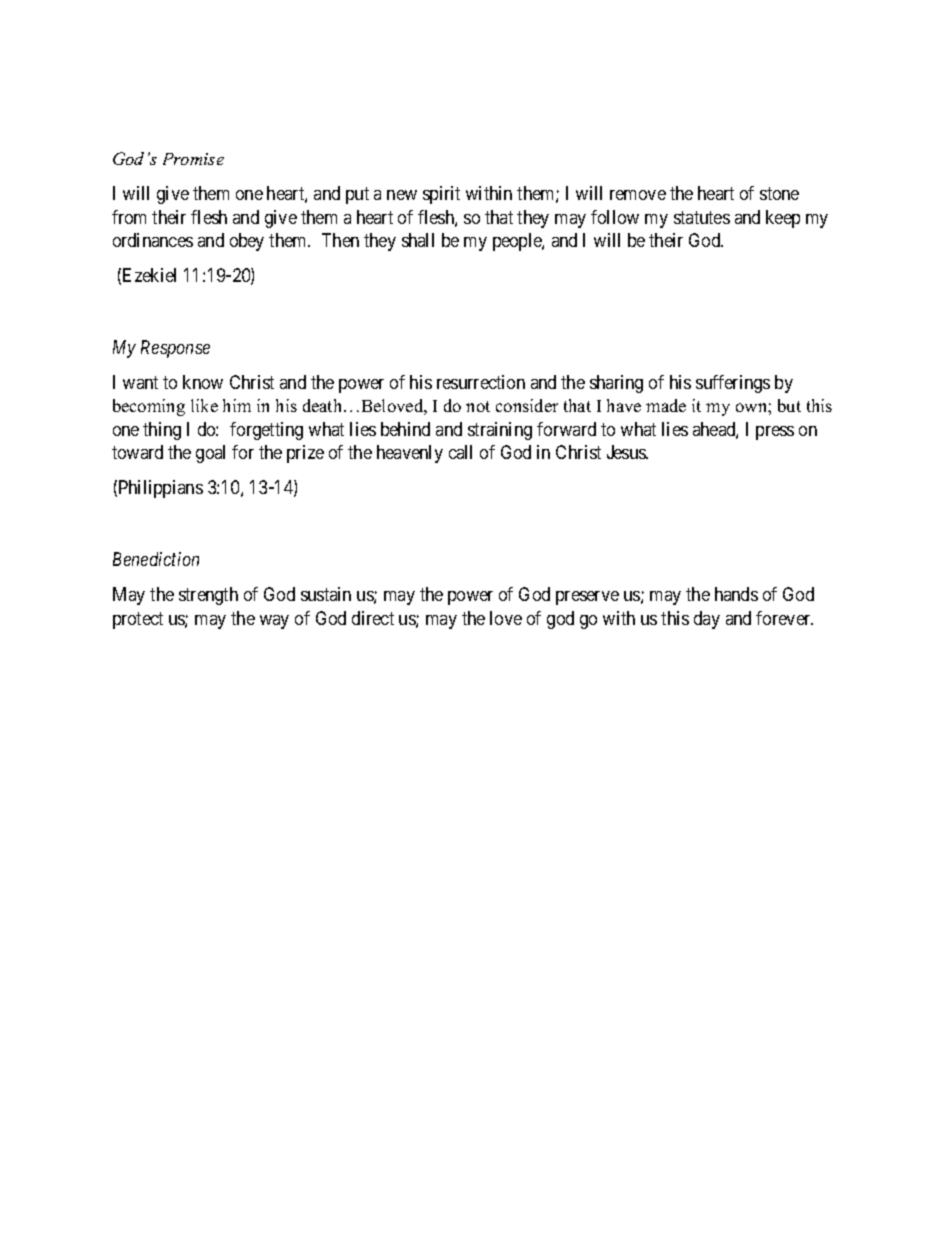 The width and height of the screenshot is (952, 1233). Describe the element at coordinates (373, 618) in the screenshot. I see `direct` at that location.
